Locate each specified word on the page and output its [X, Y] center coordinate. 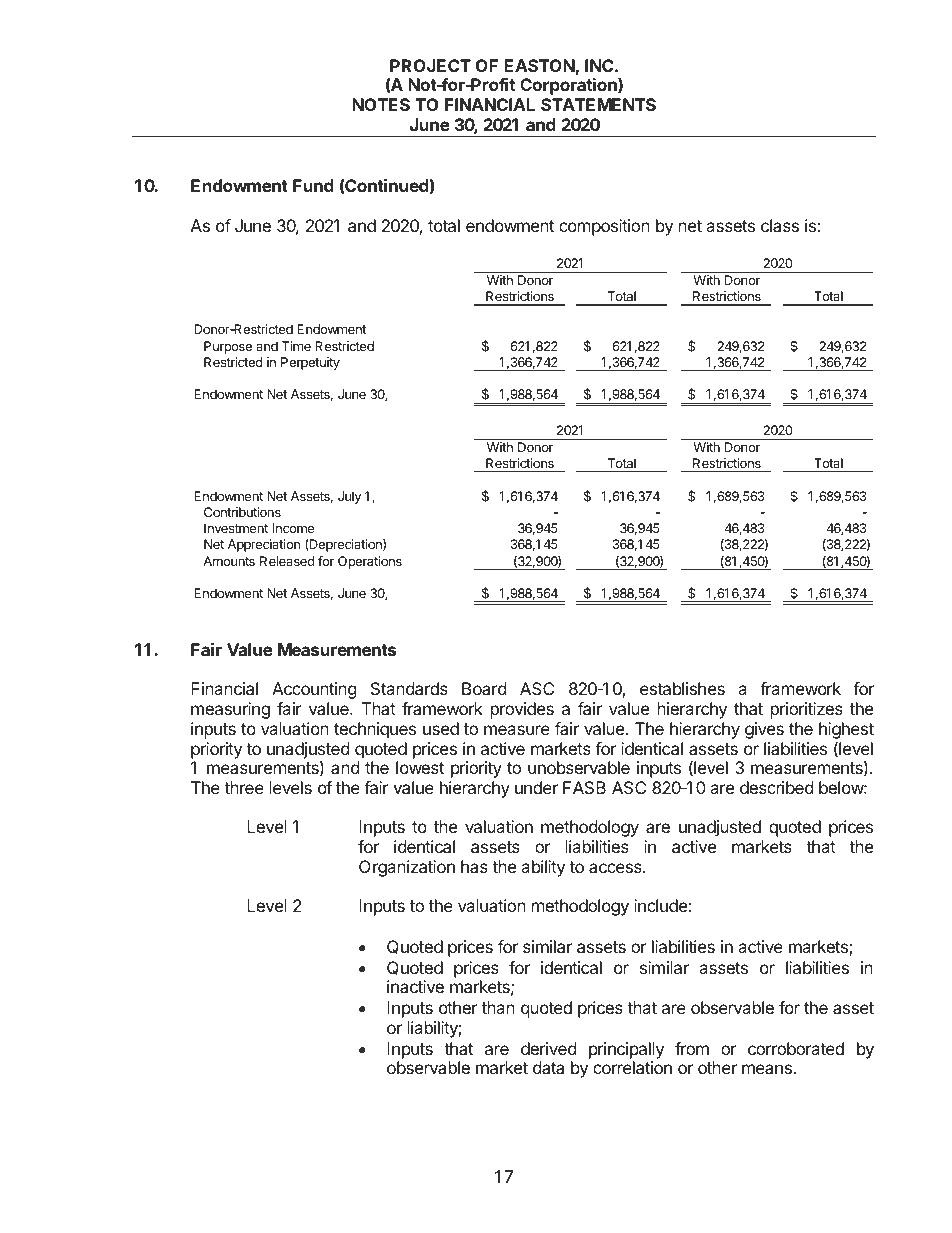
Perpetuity [310, 363]
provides [522, 710]
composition [604, 227]
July [349, 497]
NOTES [381, 104]
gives [764, 730]
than [498, 1007]
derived [548, 1048]
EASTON [539, 65]
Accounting [314, 690]
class [780, 225]
